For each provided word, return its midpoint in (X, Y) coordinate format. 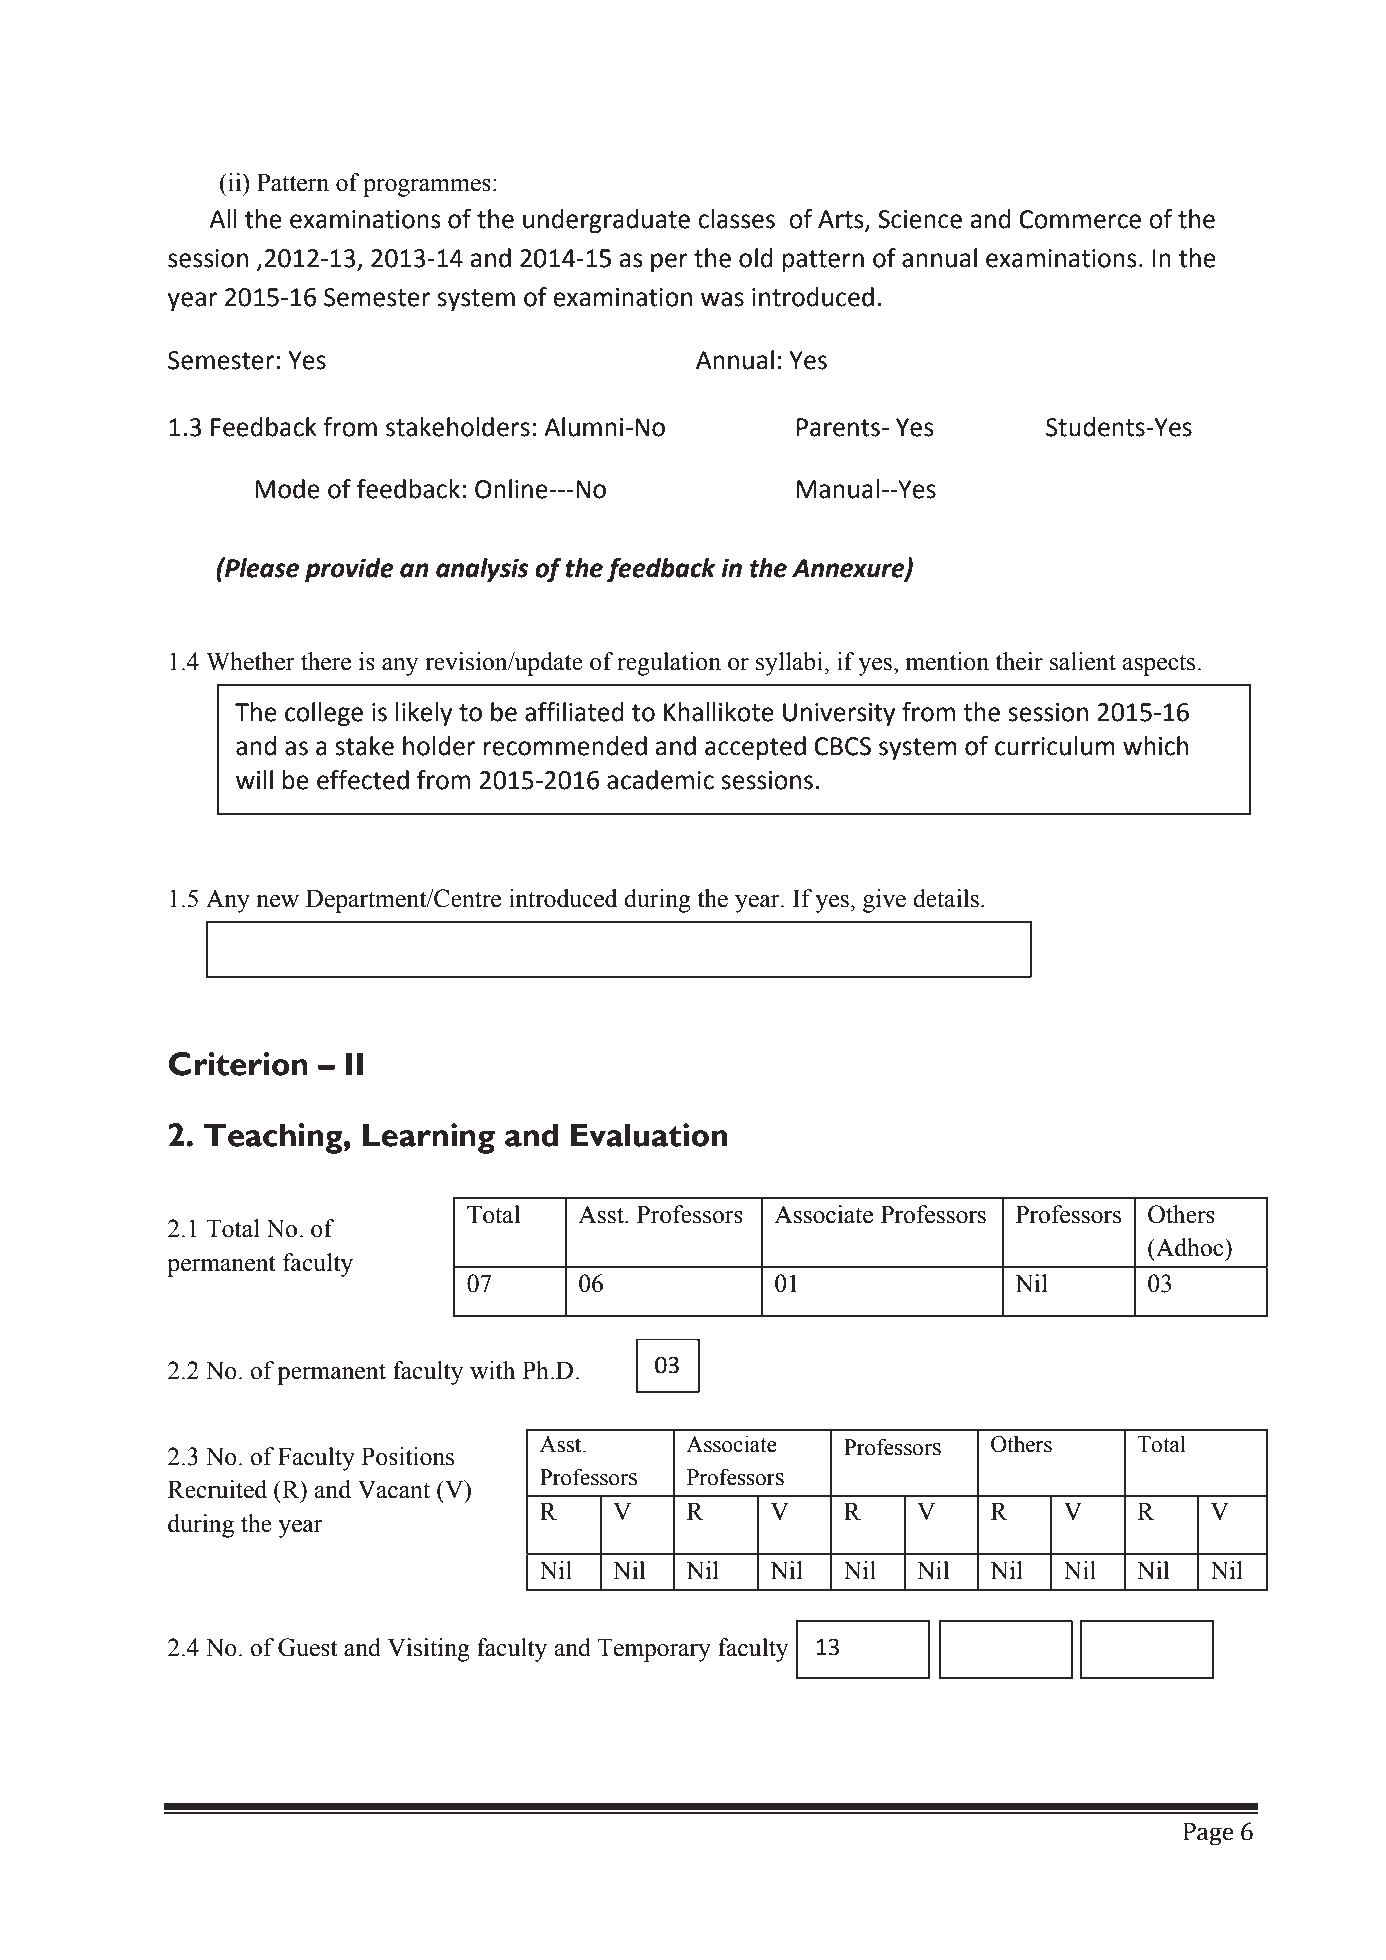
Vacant (394, 1489)
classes (736, 219)
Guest (308, 1647)
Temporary (654, 1650)
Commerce (1080, 219)
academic (660, 780)
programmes (427, 188)
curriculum (1055, 746)
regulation (669, 664)
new (277, 901)
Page (1208, 1834)
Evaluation (649, 1135)
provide (349, 570)
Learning (429, 1138)
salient (1083, 661)
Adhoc (1190, 1247)
